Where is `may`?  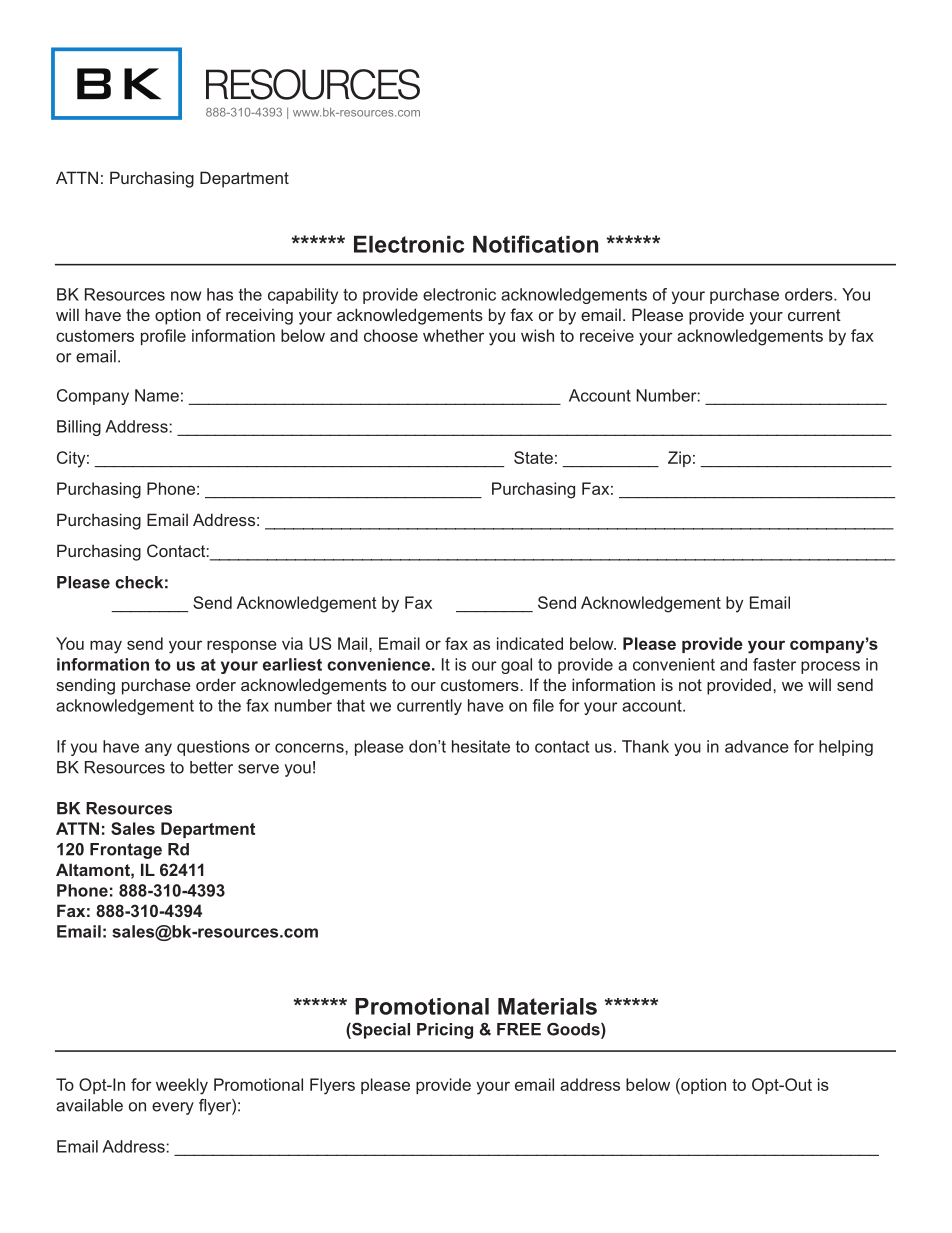
may is located at coordinates (106, 647).
